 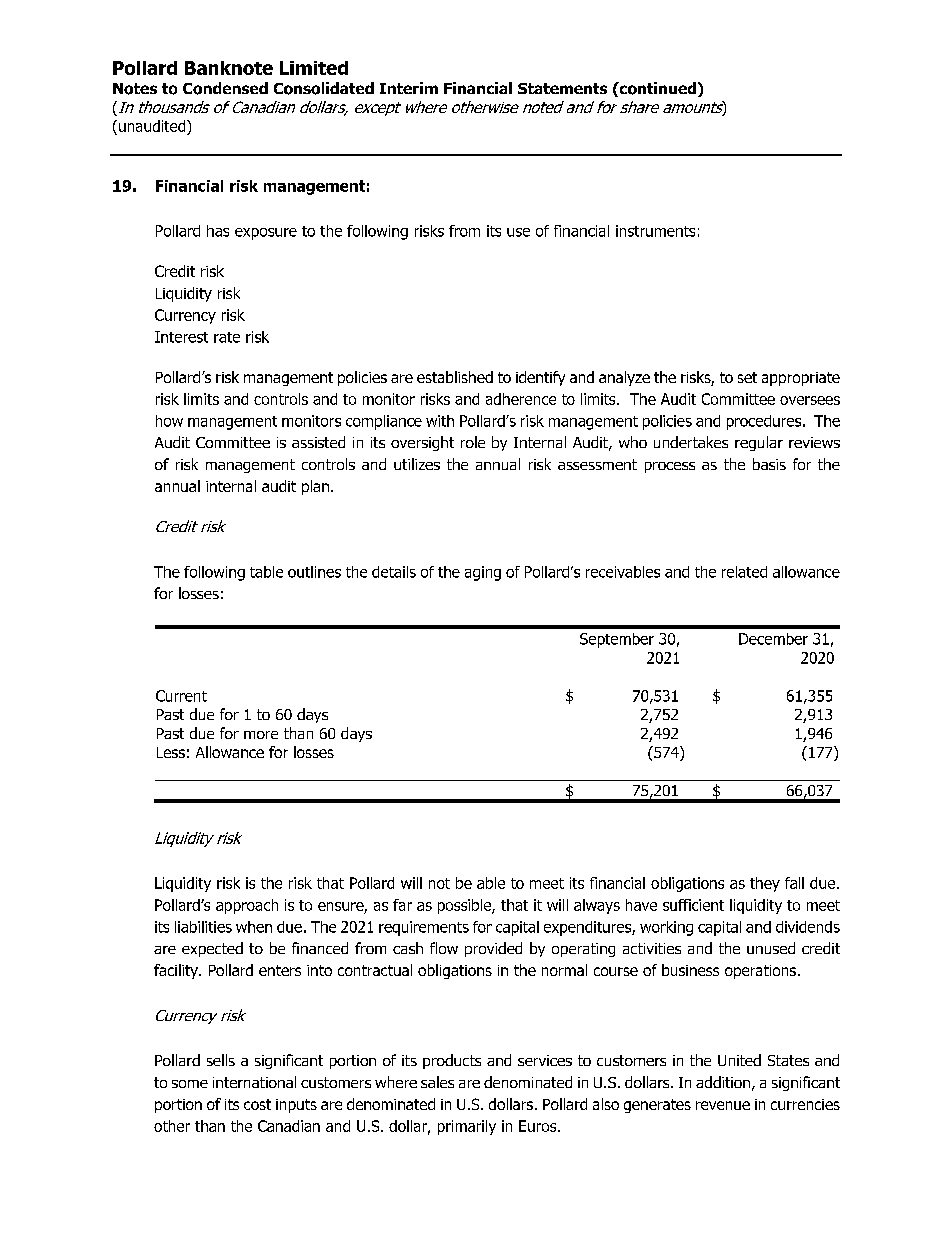 What do you see at coordinates (744, 572) in the screenshot?
I see `related` at bounding box center [744, 572].
